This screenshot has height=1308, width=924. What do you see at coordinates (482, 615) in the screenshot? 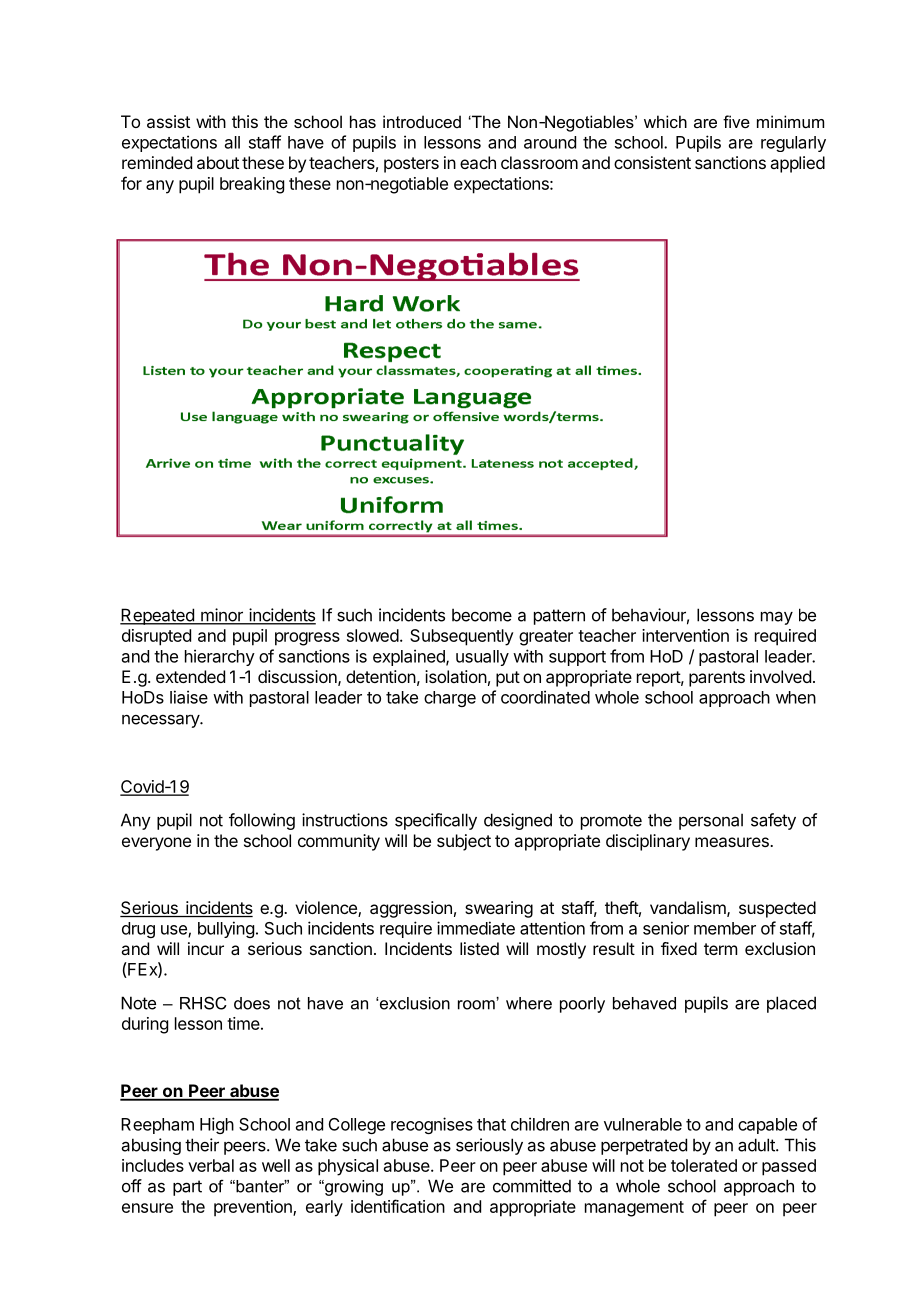
I see `become` at bounding box center [482, 615].
